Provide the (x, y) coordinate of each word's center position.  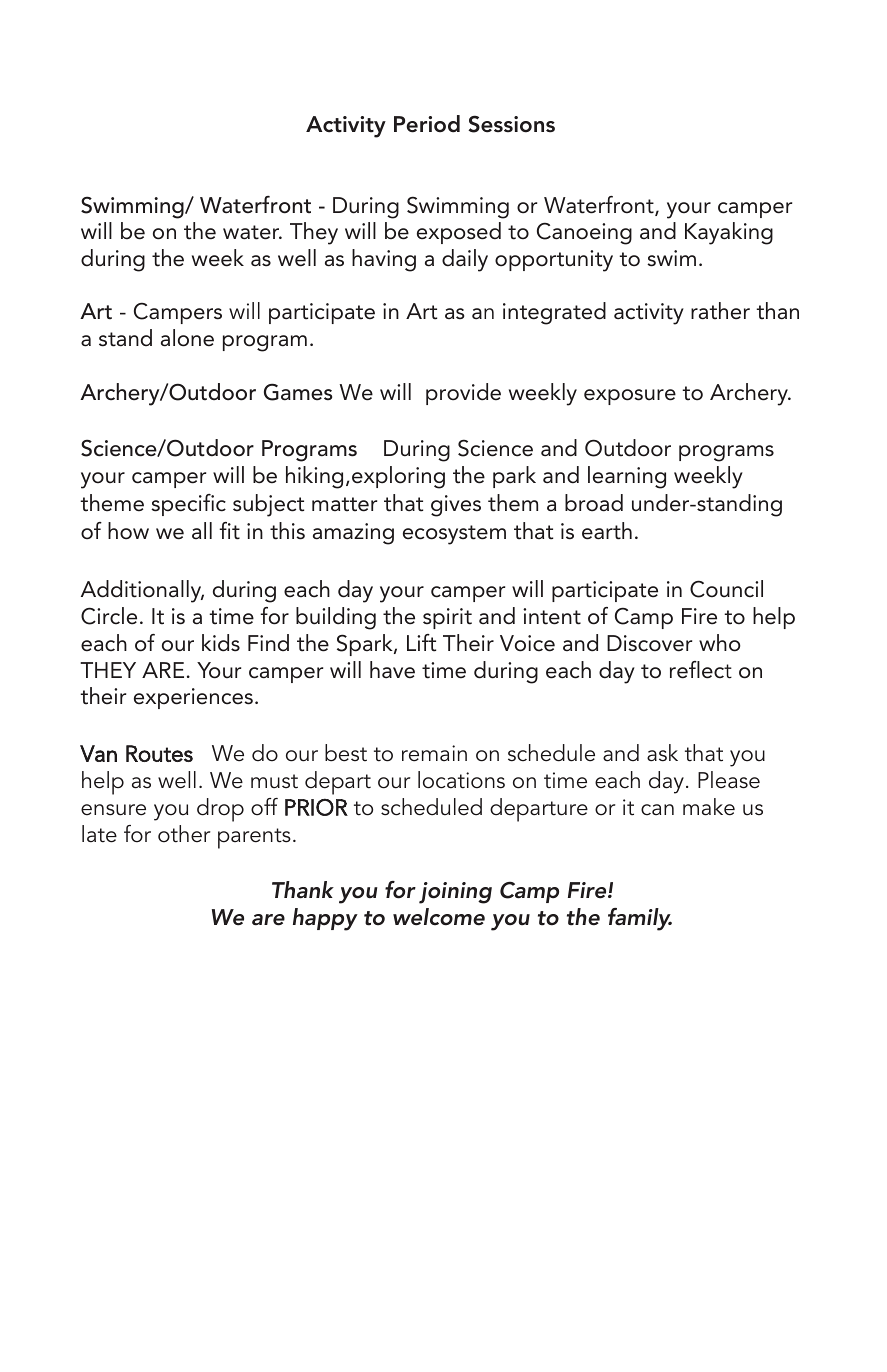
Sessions (511, 124)
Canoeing (584, 233)
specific (188, 505)
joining (455, 893)
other (184, 834)
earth (607, 531)
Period (427, 124)
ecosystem (454, 535)
